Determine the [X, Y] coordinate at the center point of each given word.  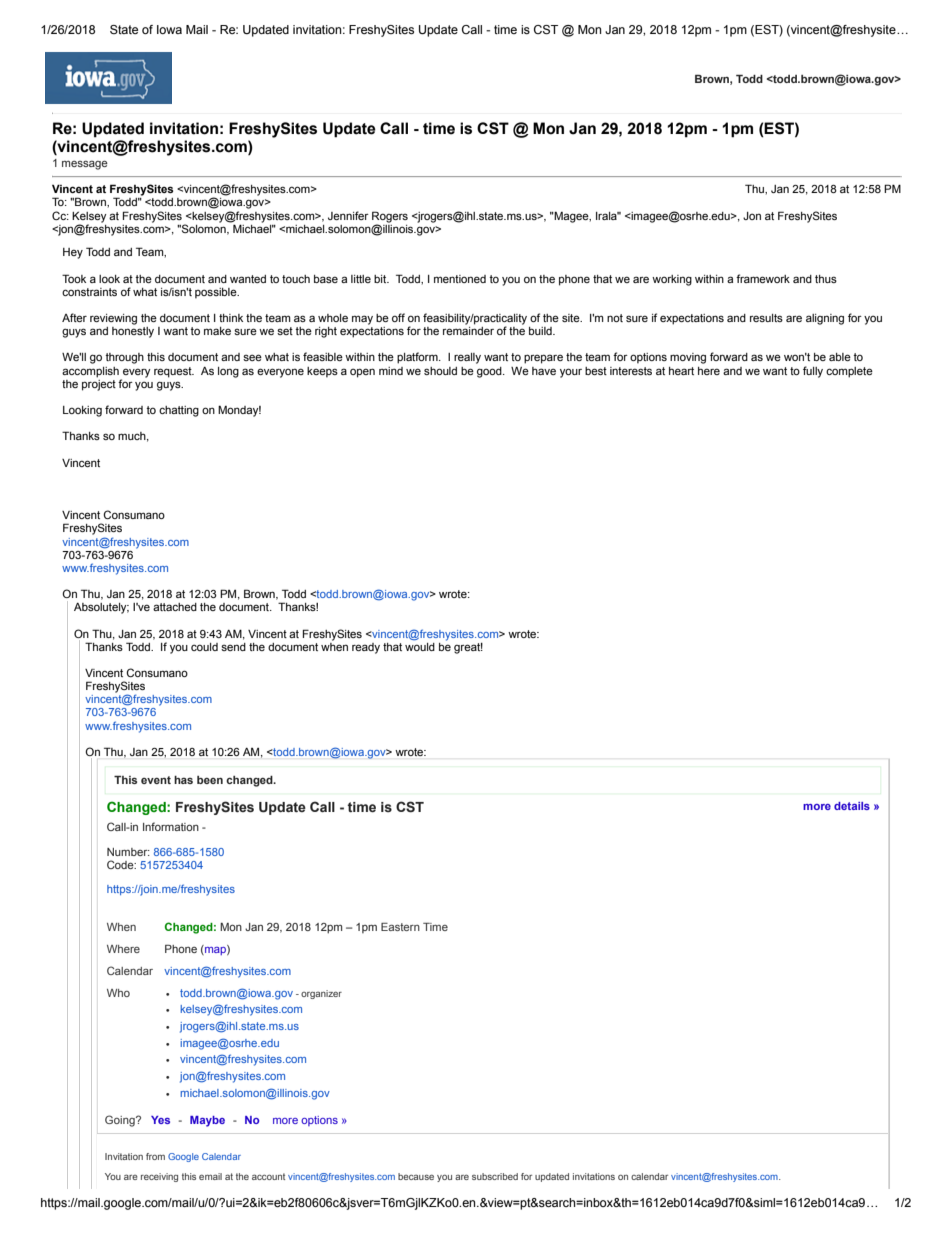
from [155, 1156]
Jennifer [348, 215]
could [204, 647]
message [85, 165]
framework [763, 278]
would [420, 645]
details [852, 806]
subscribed [495, 1176]
